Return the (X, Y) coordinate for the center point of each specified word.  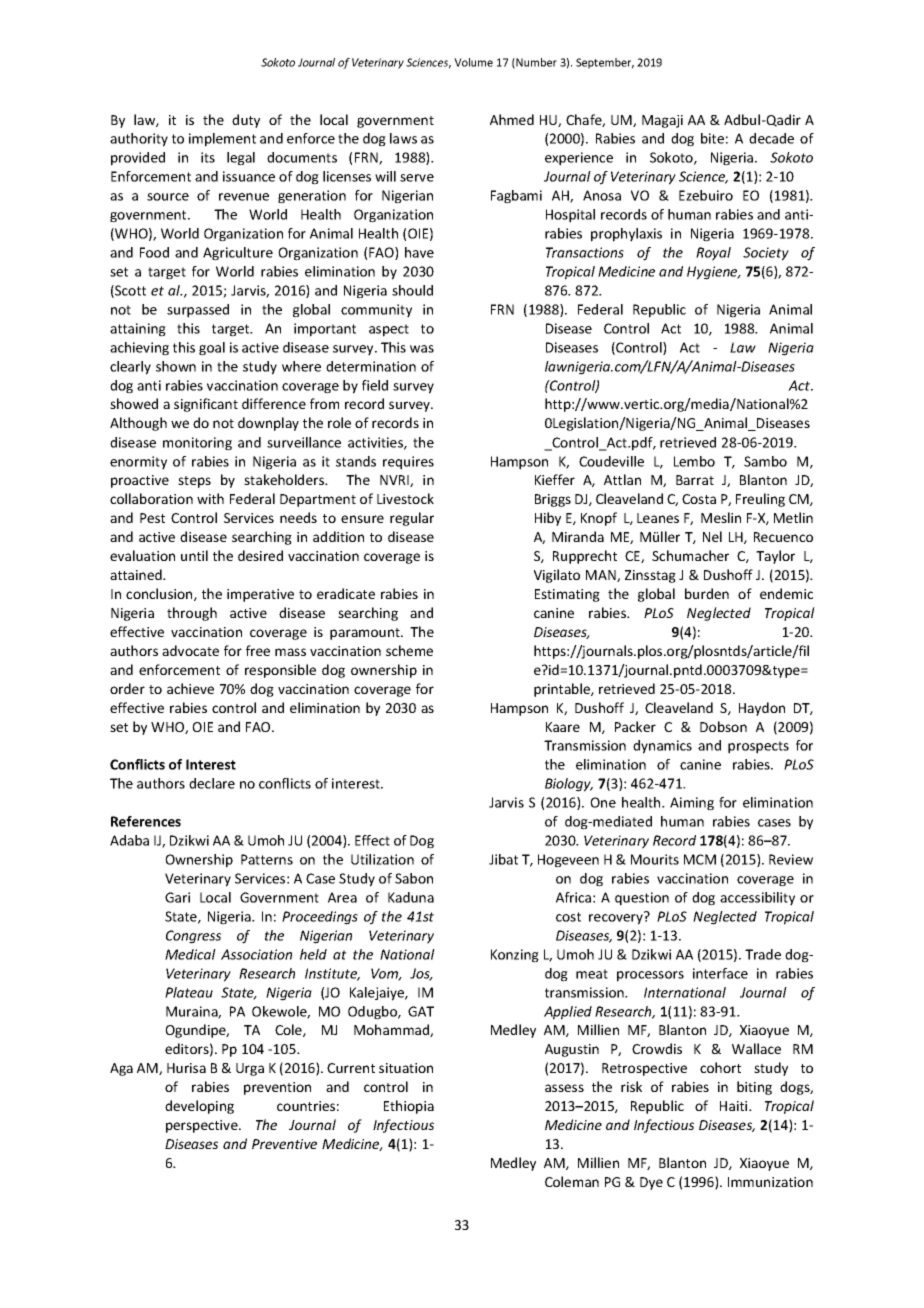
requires (408, 463)
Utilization (382, 859)
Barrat (695, 480)
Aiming (692, 804)
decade (771, 138)
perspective (203, 1126)
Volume (473, 62)
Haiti (735, 1106)
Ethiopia (409, 1107)
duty (246, 121)
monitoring (197, 444)
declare (212, 783)
